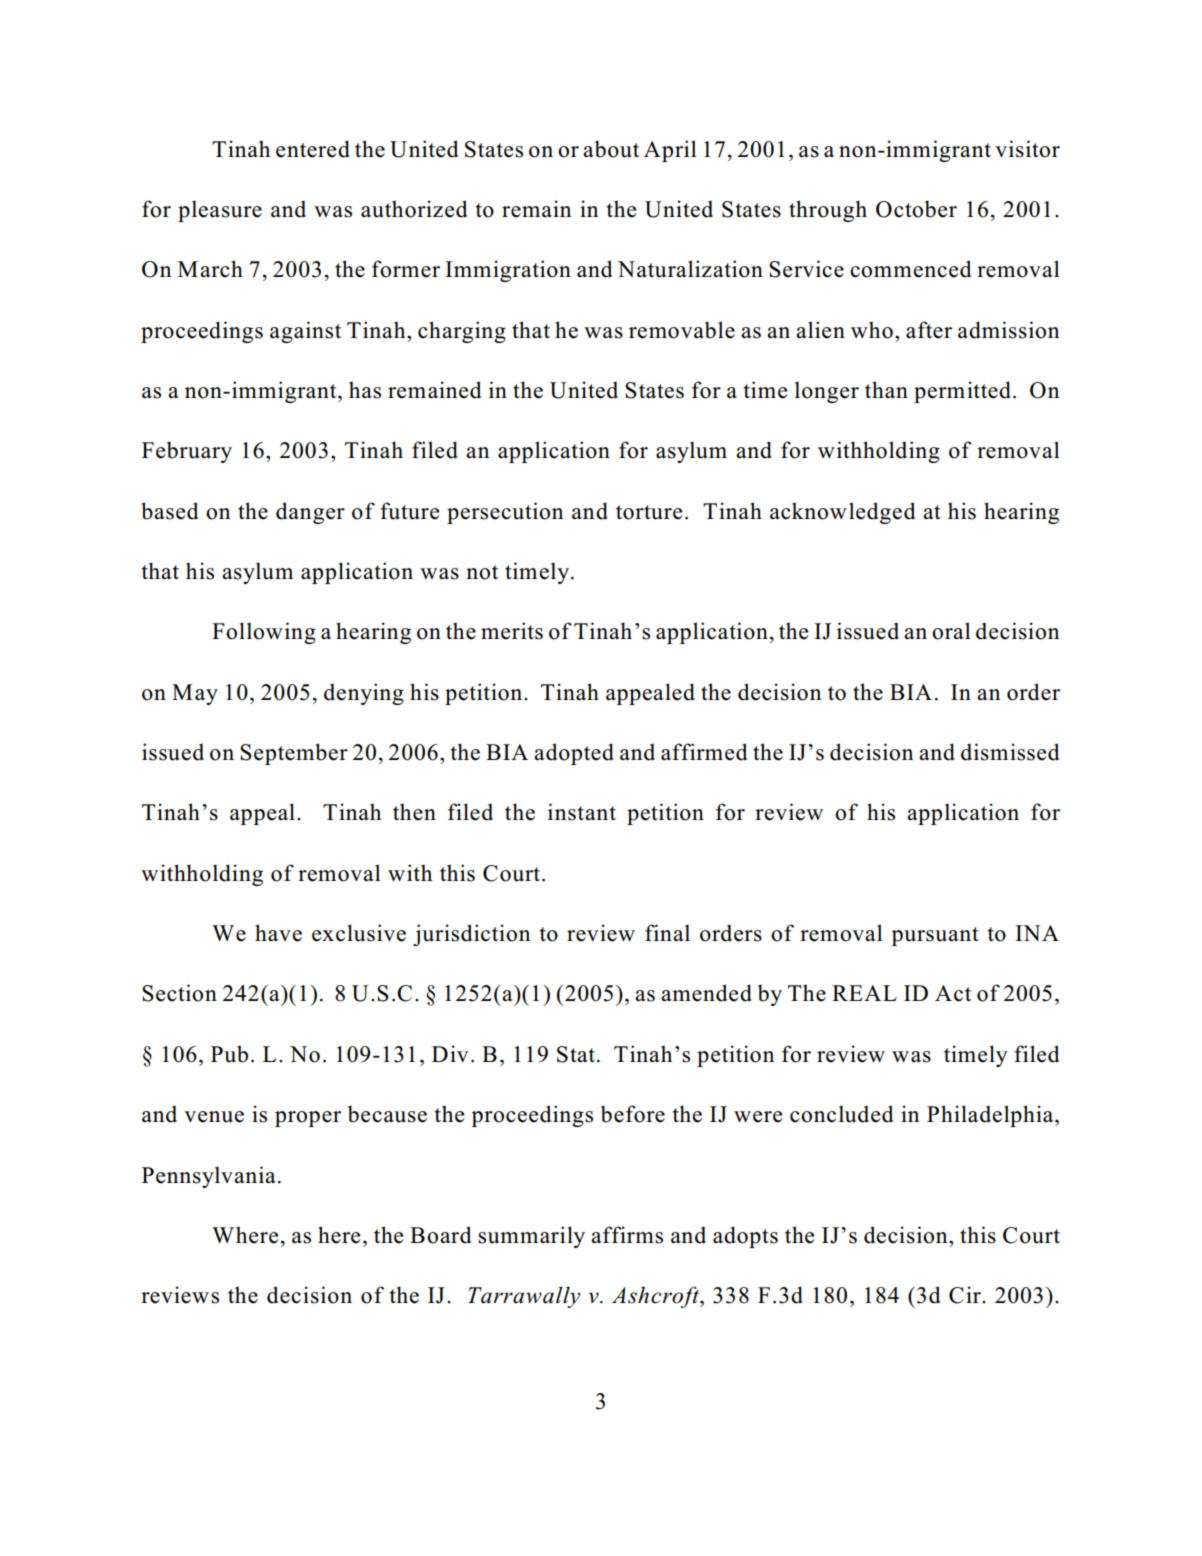 The width and height of the image is (1202, 1556). Describe the element at coordinates (633, 1114) in the image. I see `before` at that location.
